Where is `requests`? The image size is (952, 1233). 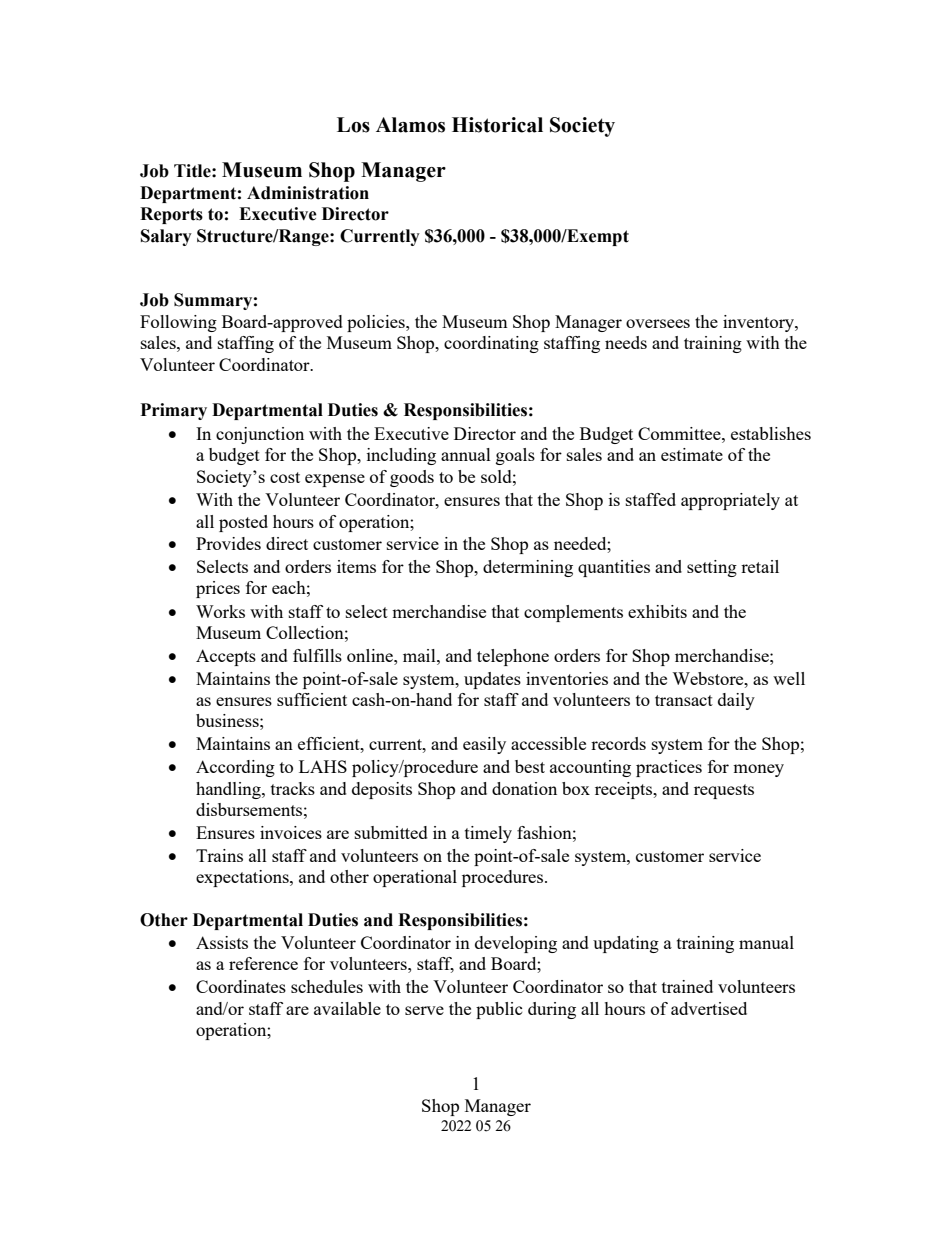 requests is located at coordinates (724, 791).
